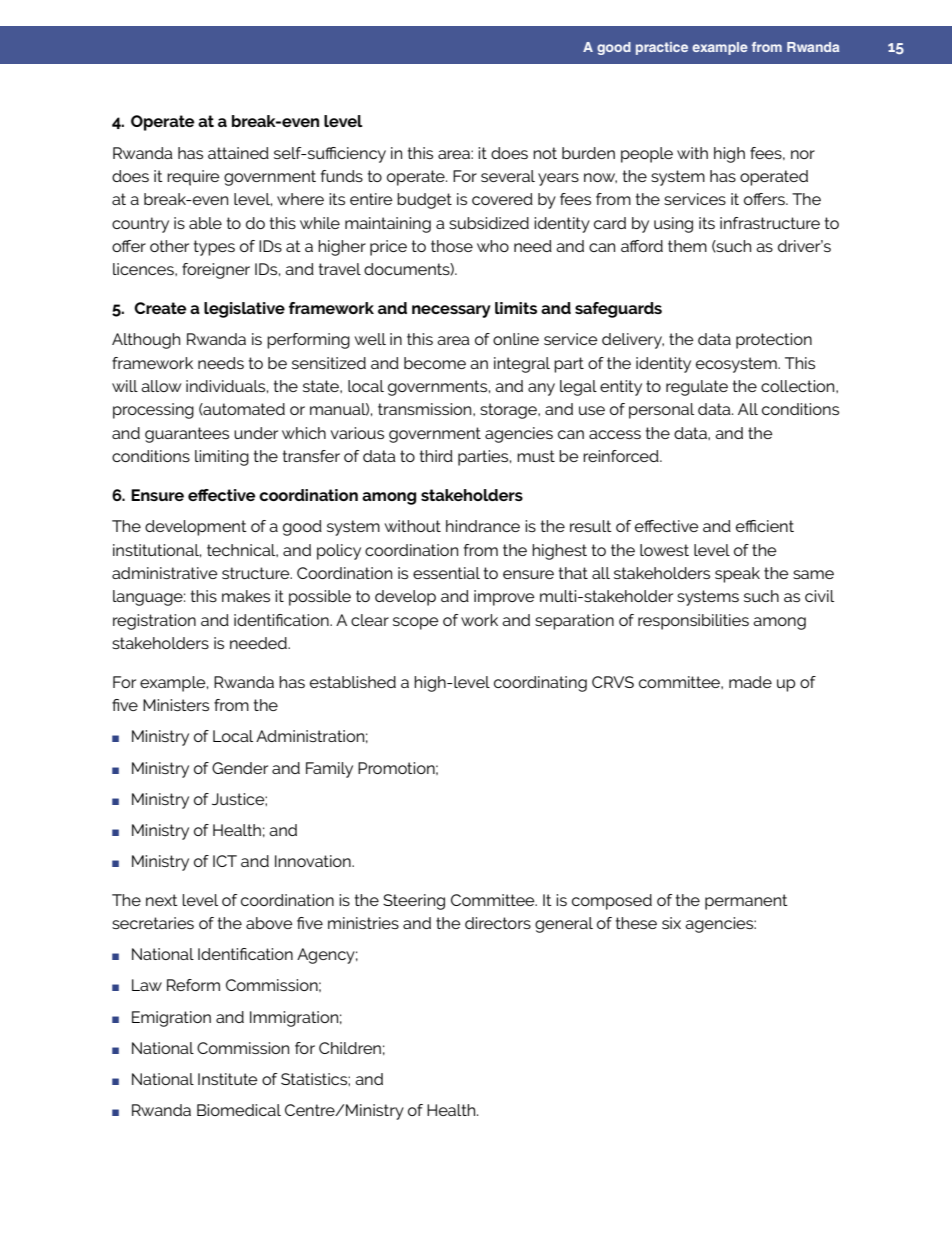 The width and height of the image is (952, 1233). Describe the element at coordinates (671, 923) in the image. I see `six` at that location.
